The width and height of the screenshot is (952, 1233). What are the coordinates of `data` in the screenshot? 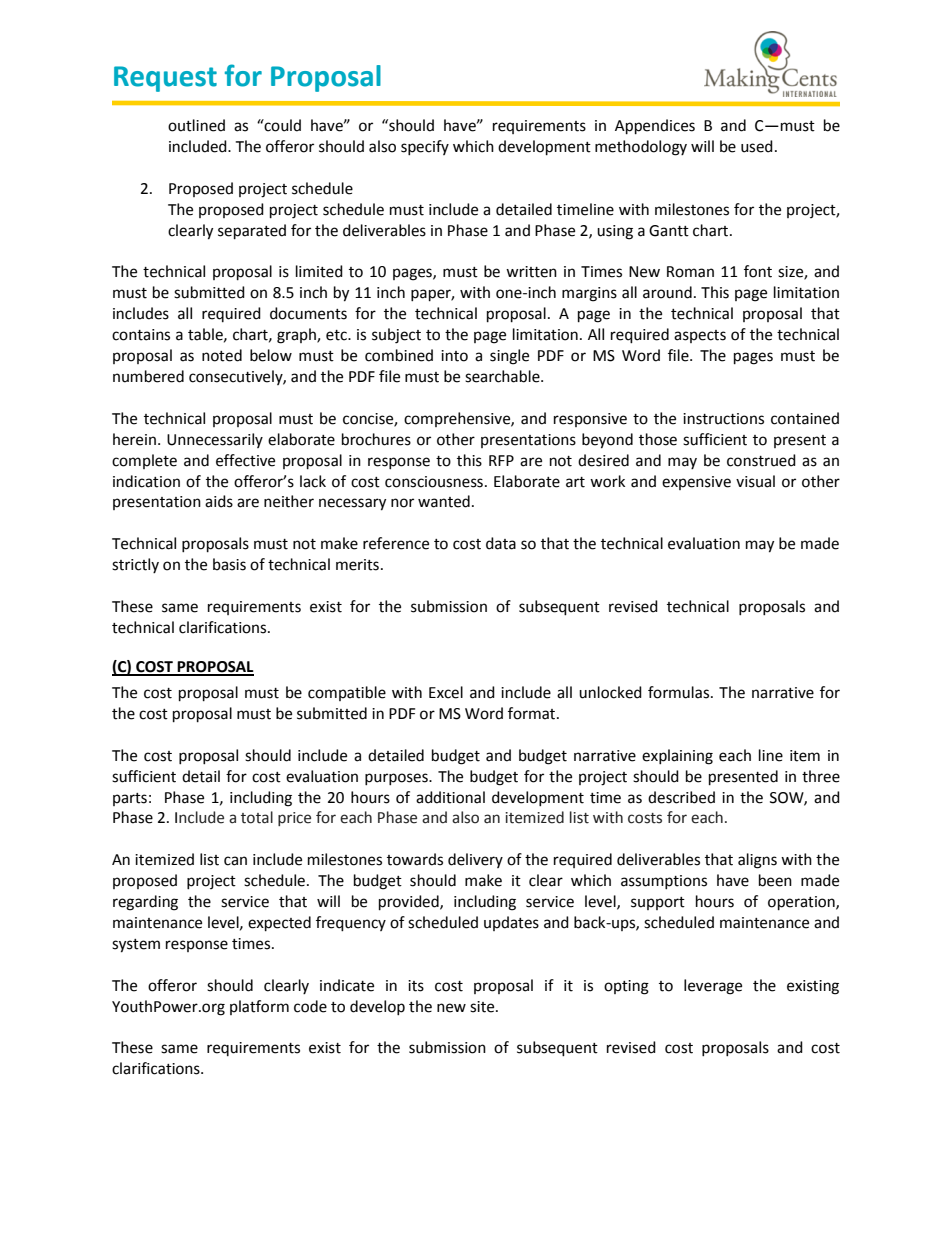 It's located at (501, 543).
